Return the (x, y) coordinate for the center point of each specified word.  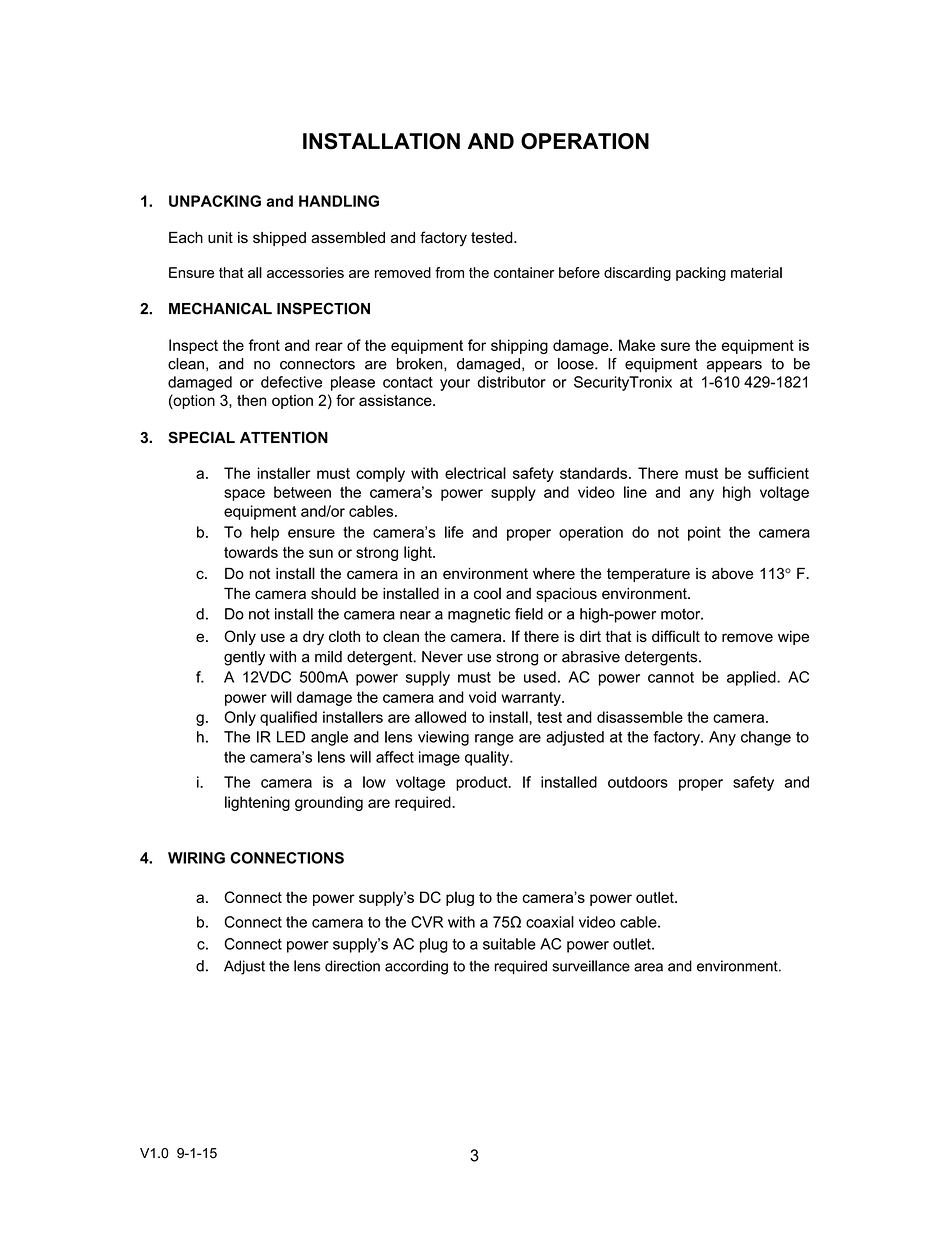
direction (352, 966)
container (524, 272)
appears (734, 367)
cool (487, 593)
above (733, 573)
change (766, 738)
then (252, 400)
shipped (279, 239)
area (648, 967)
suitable (509, 944)
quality (488, 758)
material (756, 272)
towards (251, 552)
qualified (288, 718)
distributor (511, 382)
